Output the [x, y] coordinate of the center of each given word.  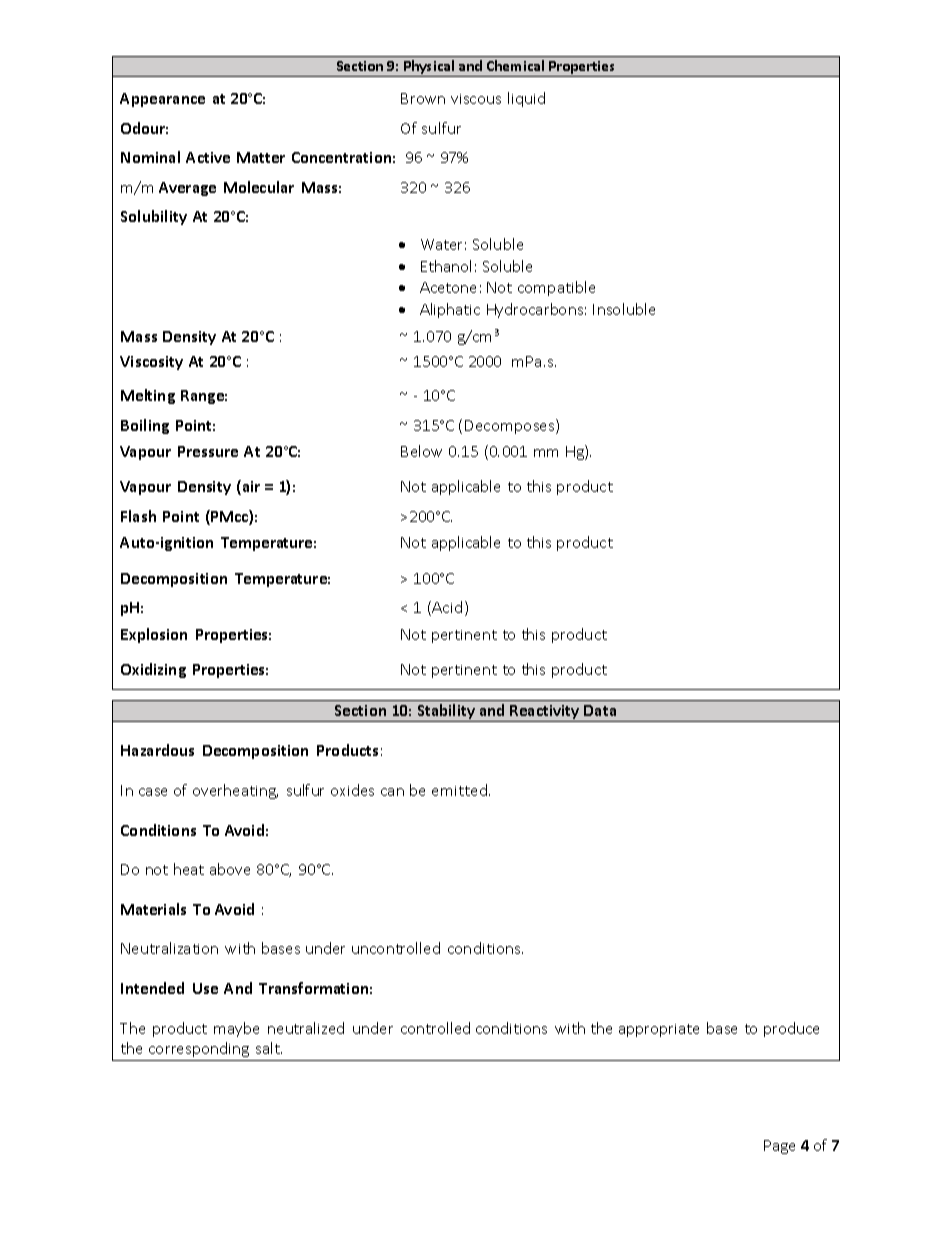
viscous [476, 99]
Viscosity [151, 363]
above [230, 869]
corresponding [199, 1049]
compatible [556, 288]
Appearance [162, 100]
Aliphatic [450, 310]
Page [779, 1147]
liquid [526, 99]
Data [600, 710]
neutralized [306, 1028]
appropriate [659, 1030]
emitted [459, 790]
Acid [447, 607]
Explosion [154, 635]
